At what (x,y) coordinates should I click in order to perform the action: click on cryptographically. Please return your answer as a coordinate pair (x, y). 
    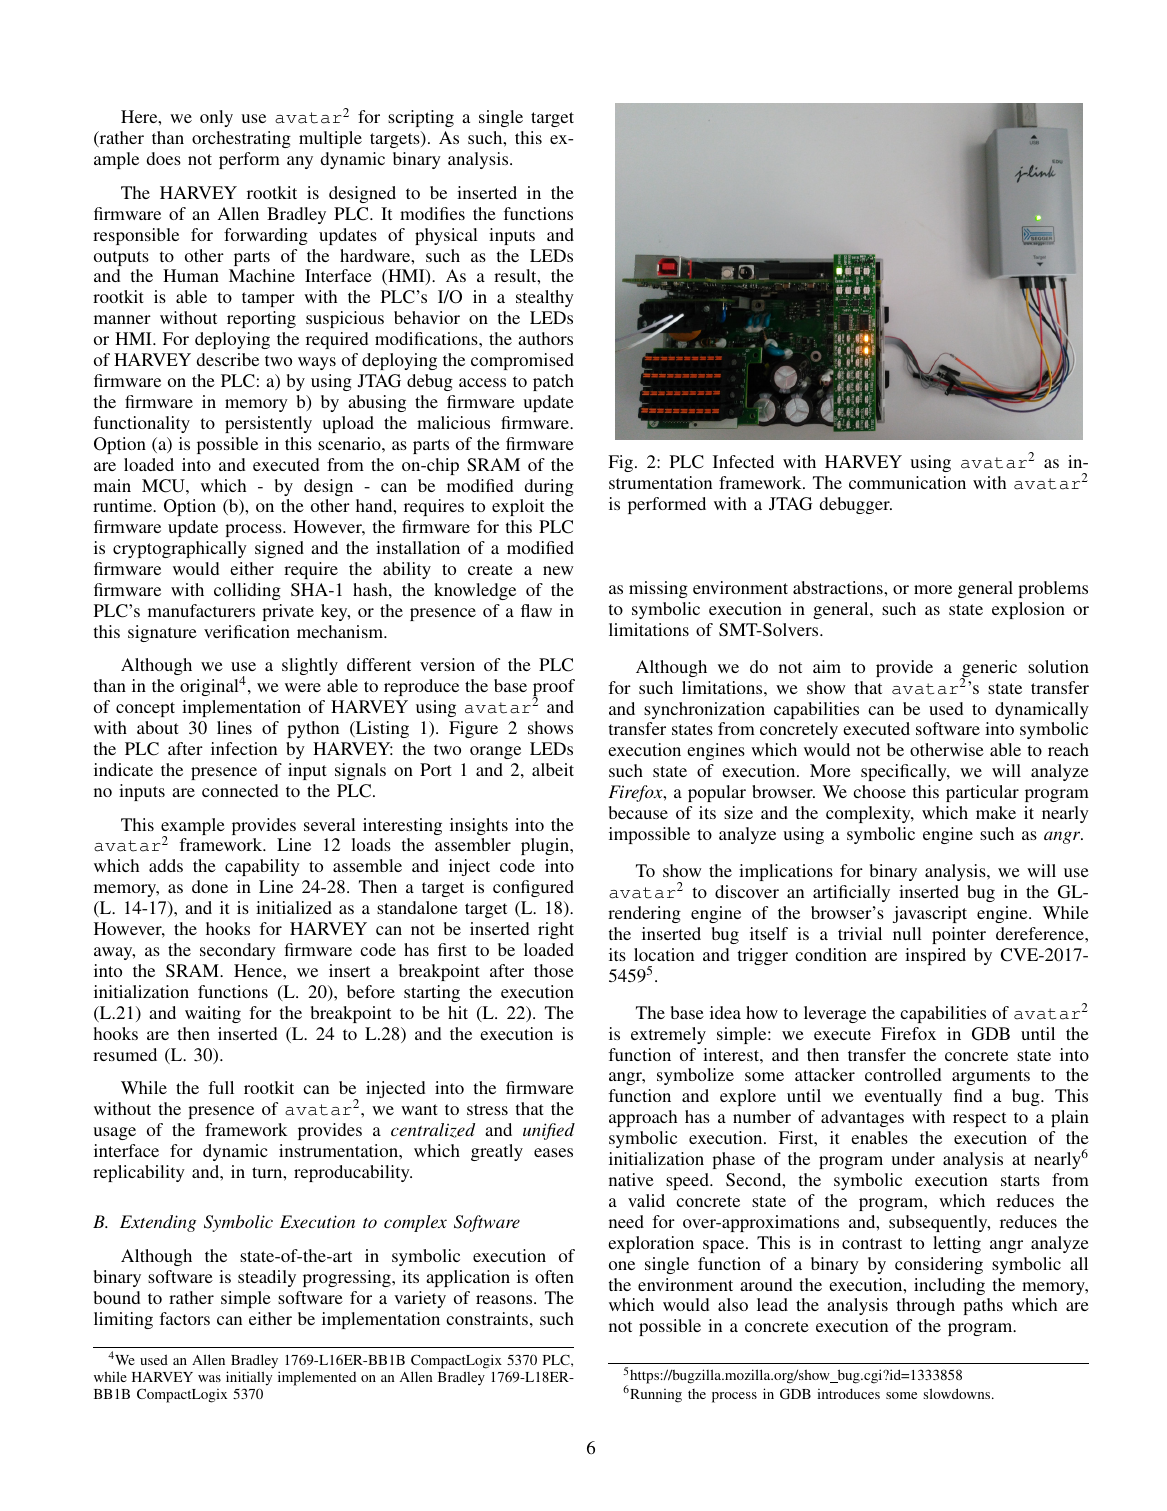
    Looking at the image, I should click on (180, 549).
